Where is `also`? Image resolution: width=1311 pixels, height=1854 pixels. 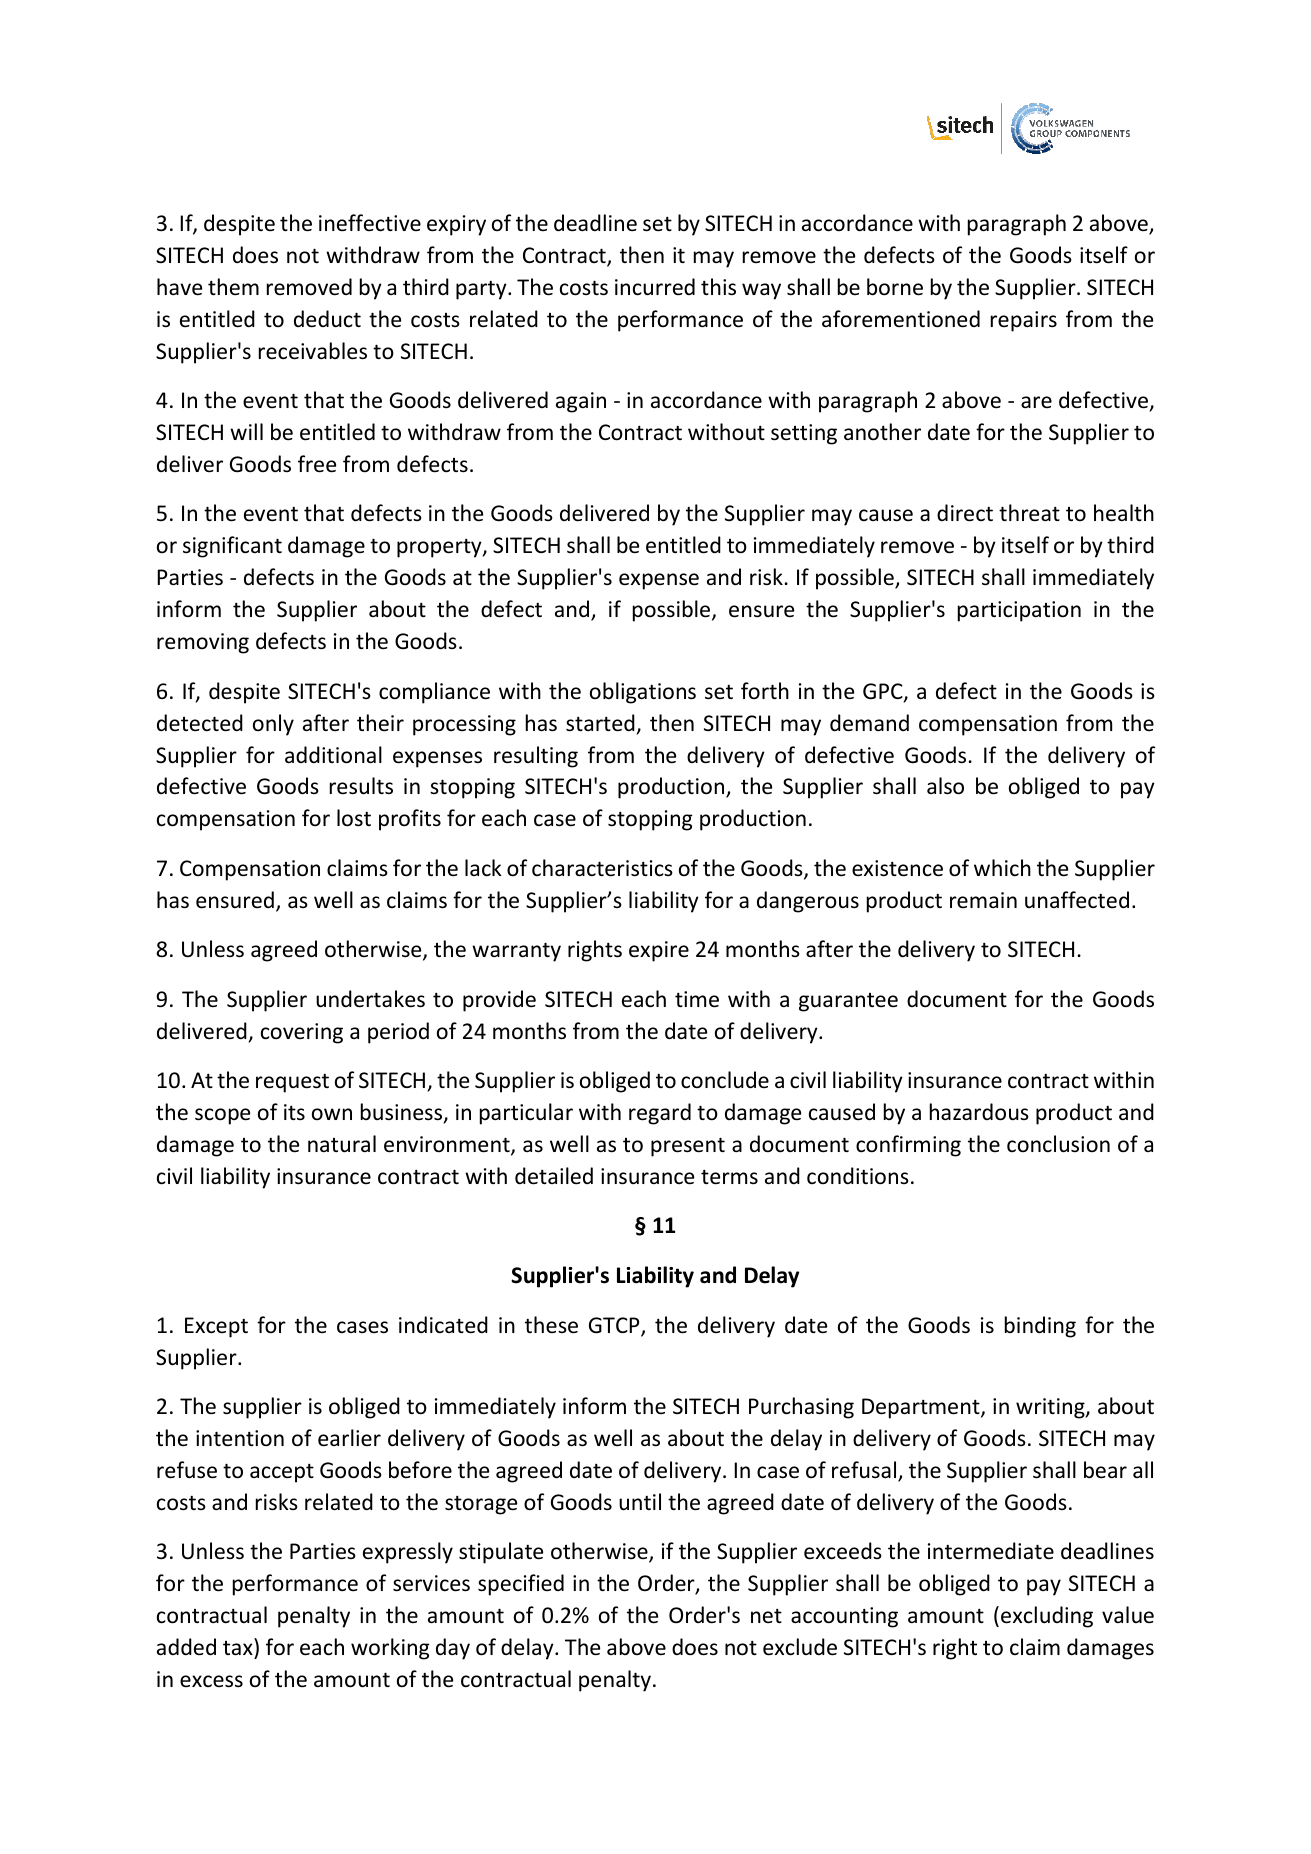 also is located at coordinates (945, 786).
